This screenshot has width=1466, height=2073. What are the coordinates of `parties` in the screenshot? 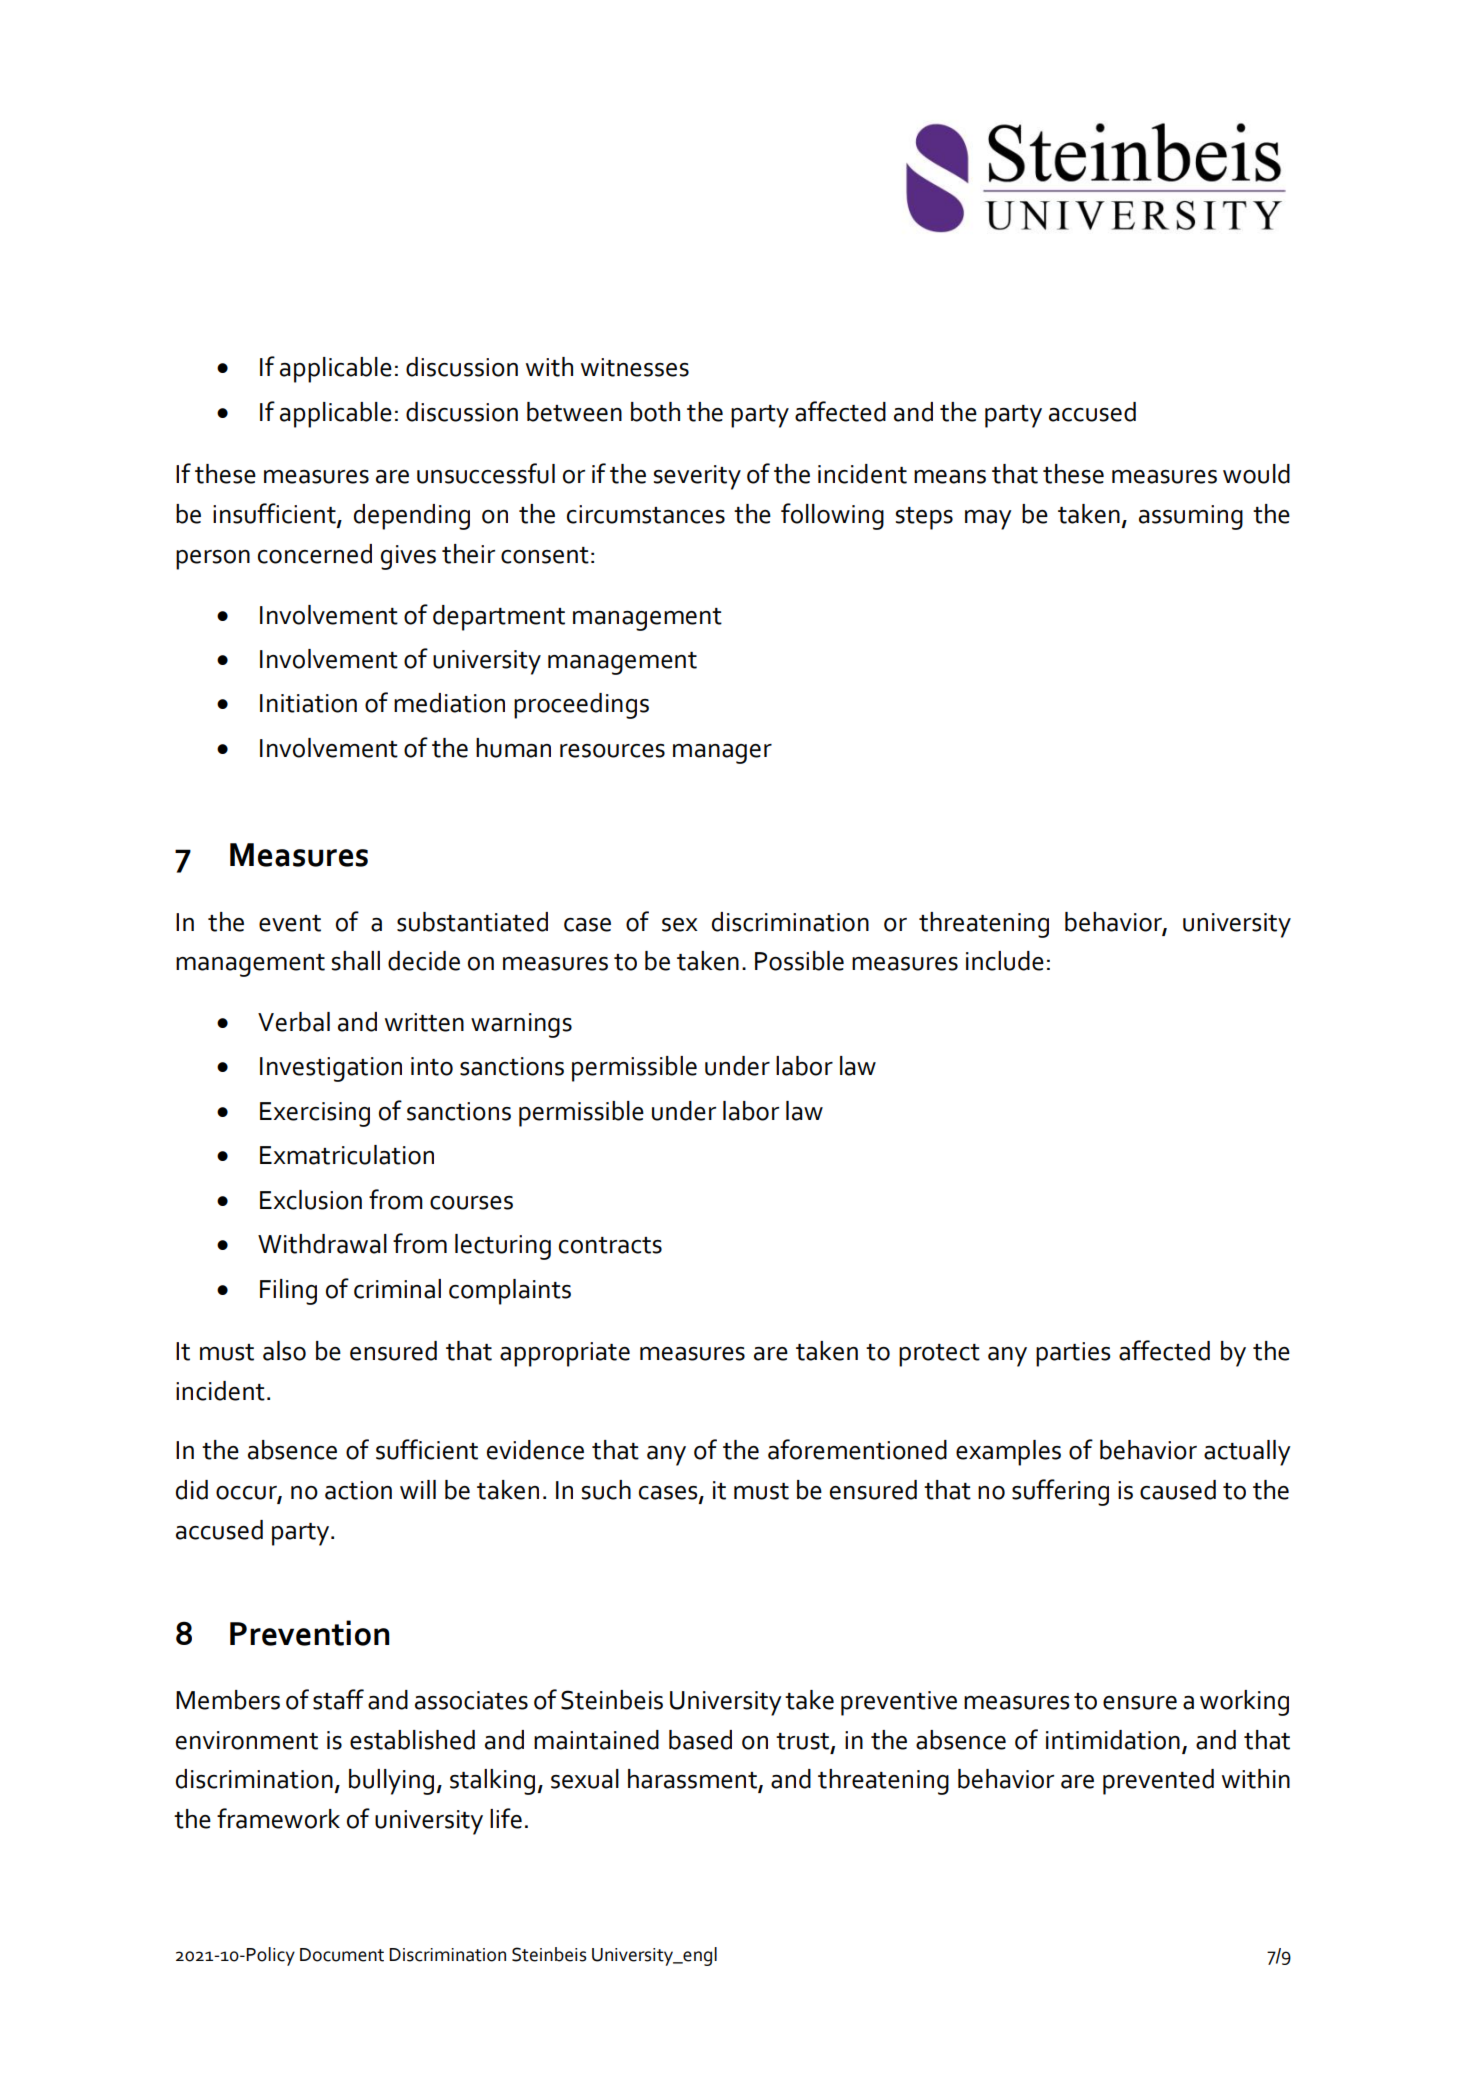 It's located at (1073, 1354).
